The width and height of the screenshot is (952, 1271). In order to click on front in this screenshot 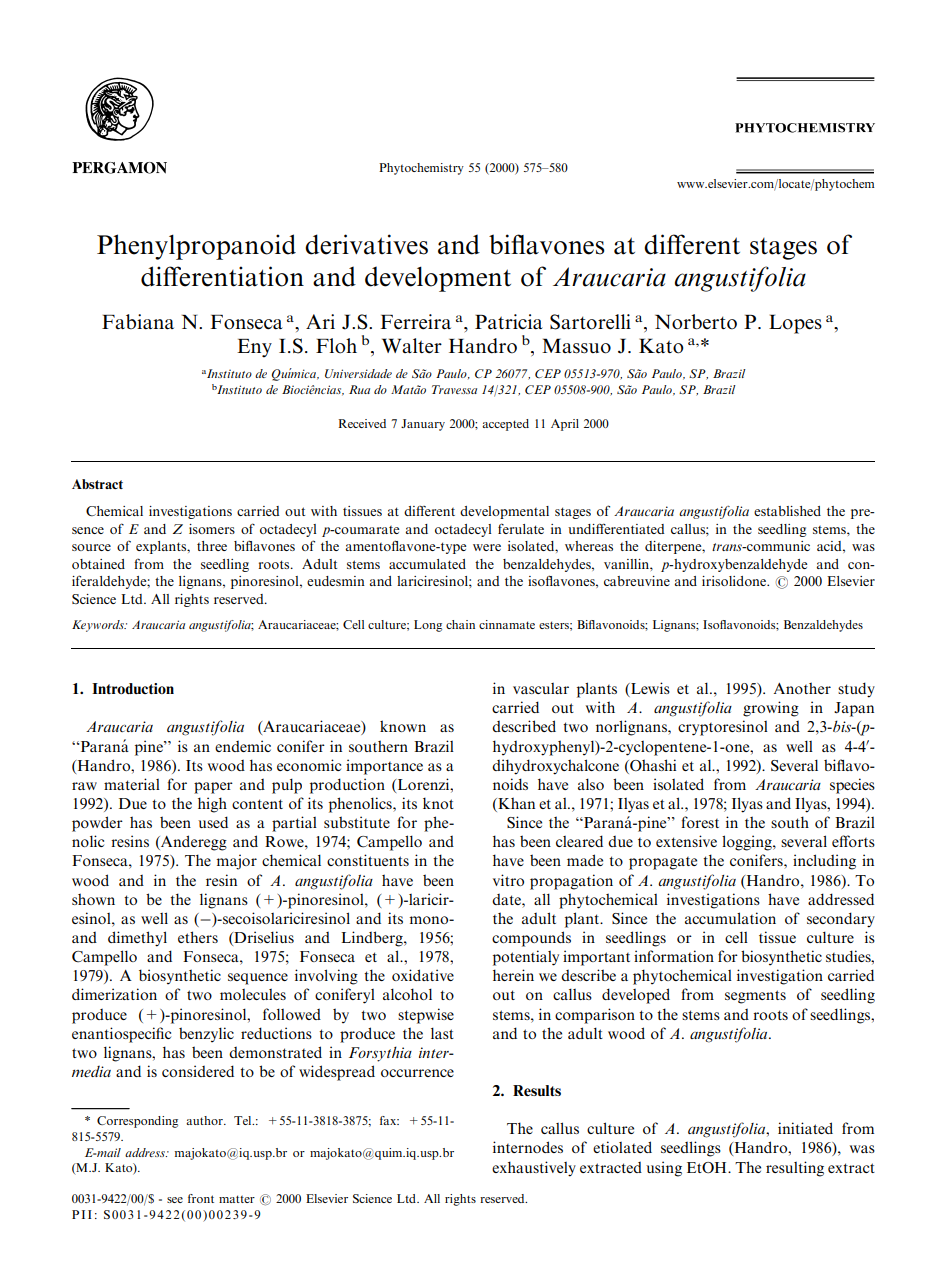, I will do `click(201, 1198)`.
